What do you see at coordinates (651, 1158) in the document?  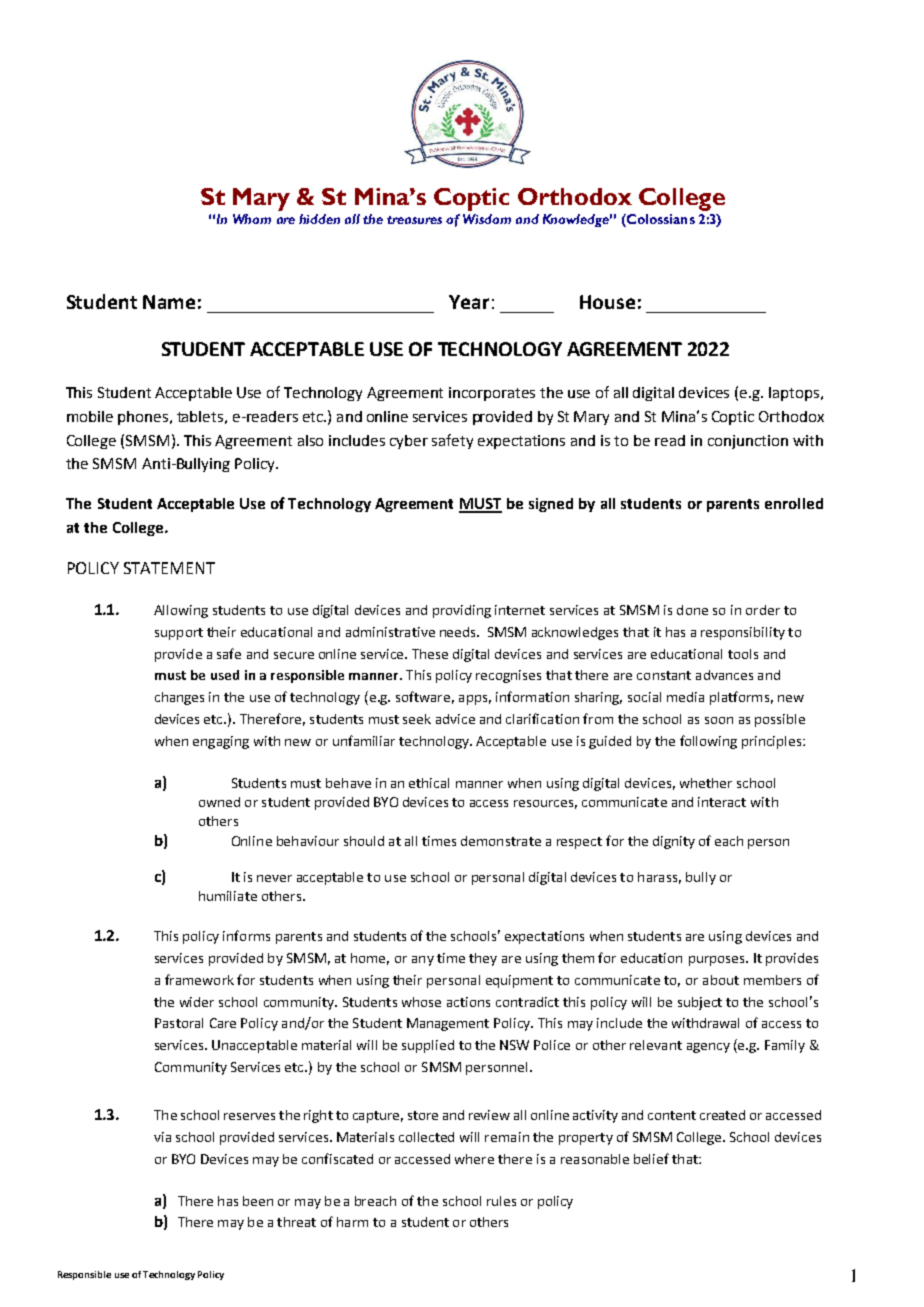 I see `belief` at bounding box center [651, 1158].
